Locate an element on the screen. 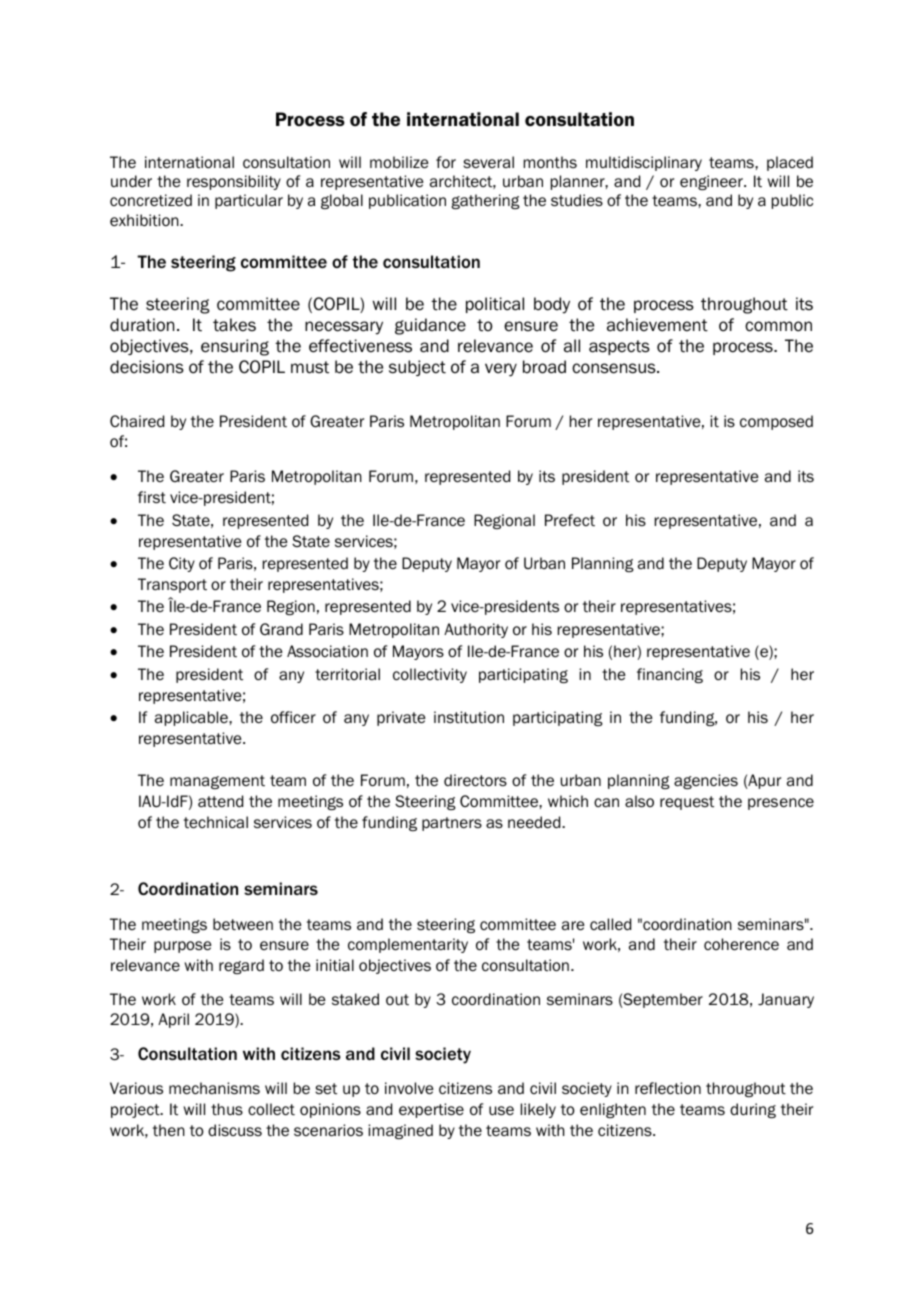 Image resolution: width=924 pixels, height=1308 pixels. during is located at coordinates (753, 1110).
